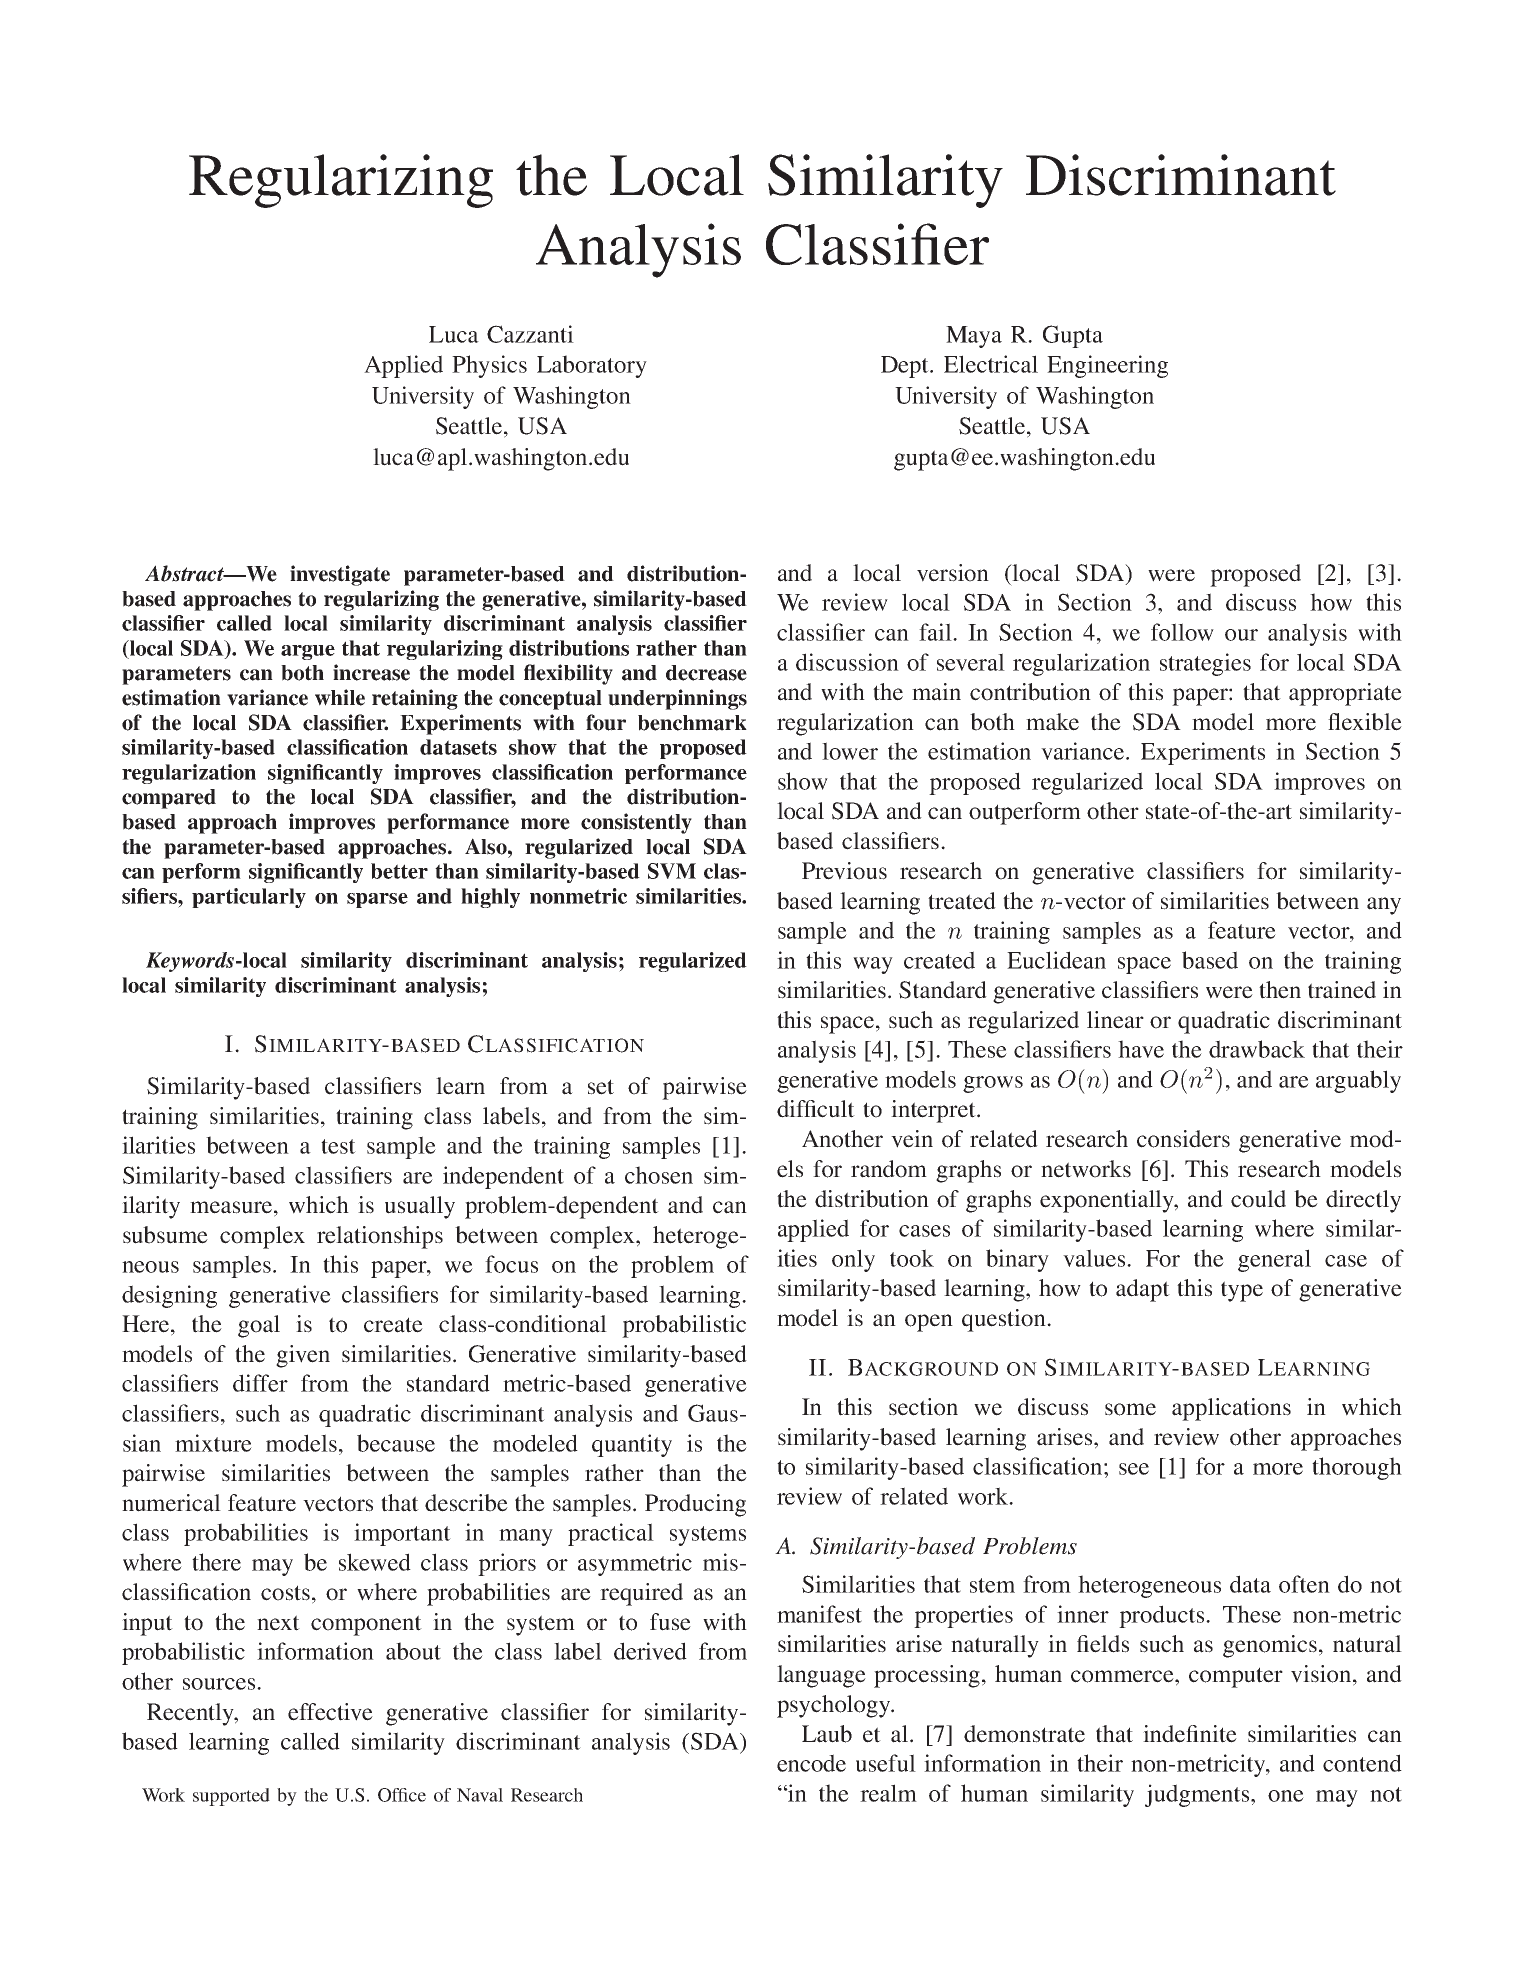 This document has height=1972, width=1524. What do you see at coordinates (489, 366) in the document?
I see `Physics` at bounding box center [489, 366].
